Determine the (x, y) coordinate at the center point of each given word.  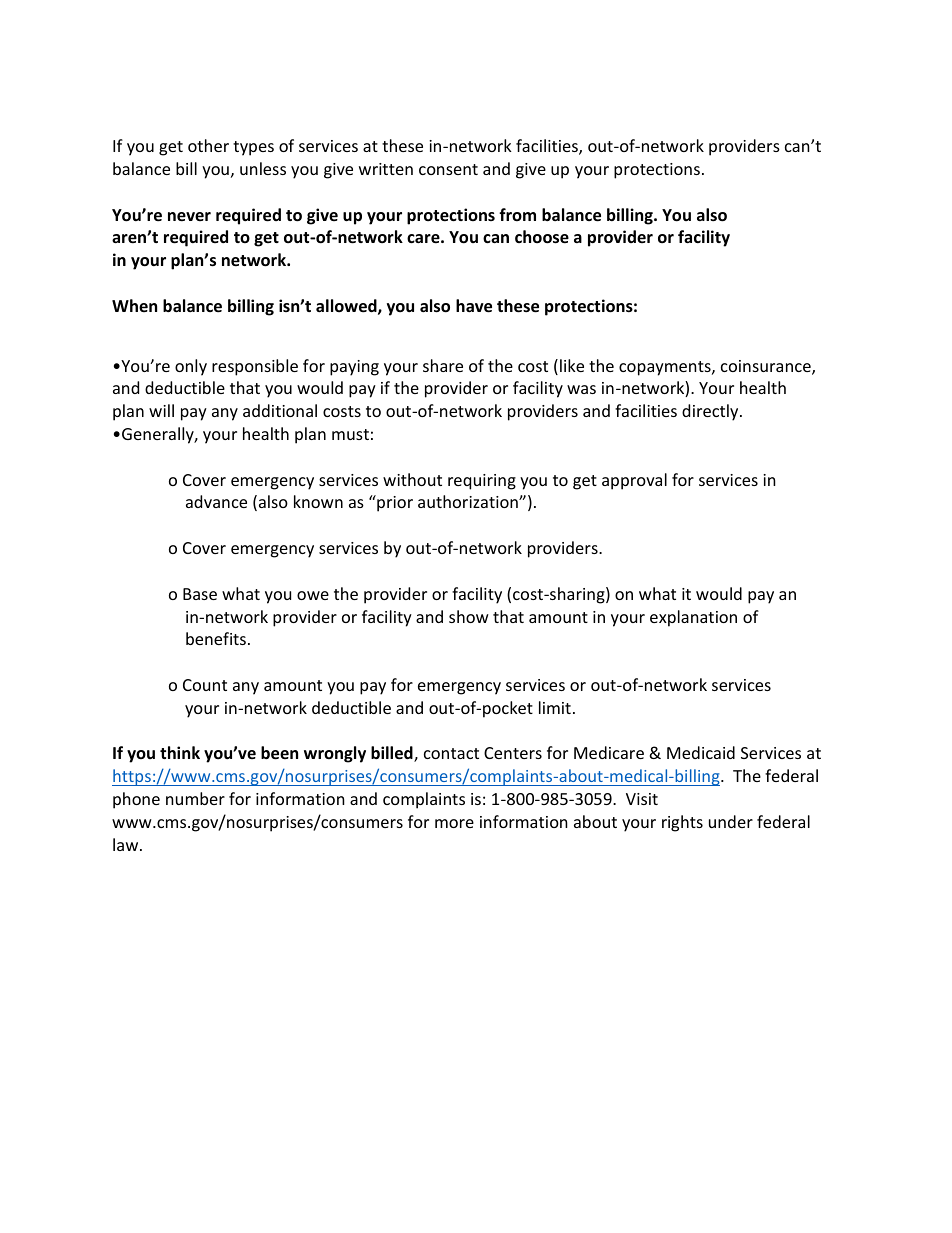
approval (634, 481)
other (208, 145)
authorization (469, 501)
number (195, 798)
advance (216, 501)
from (517, 214)
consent (448, 169)
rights (682, 823)
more (454, 823)
